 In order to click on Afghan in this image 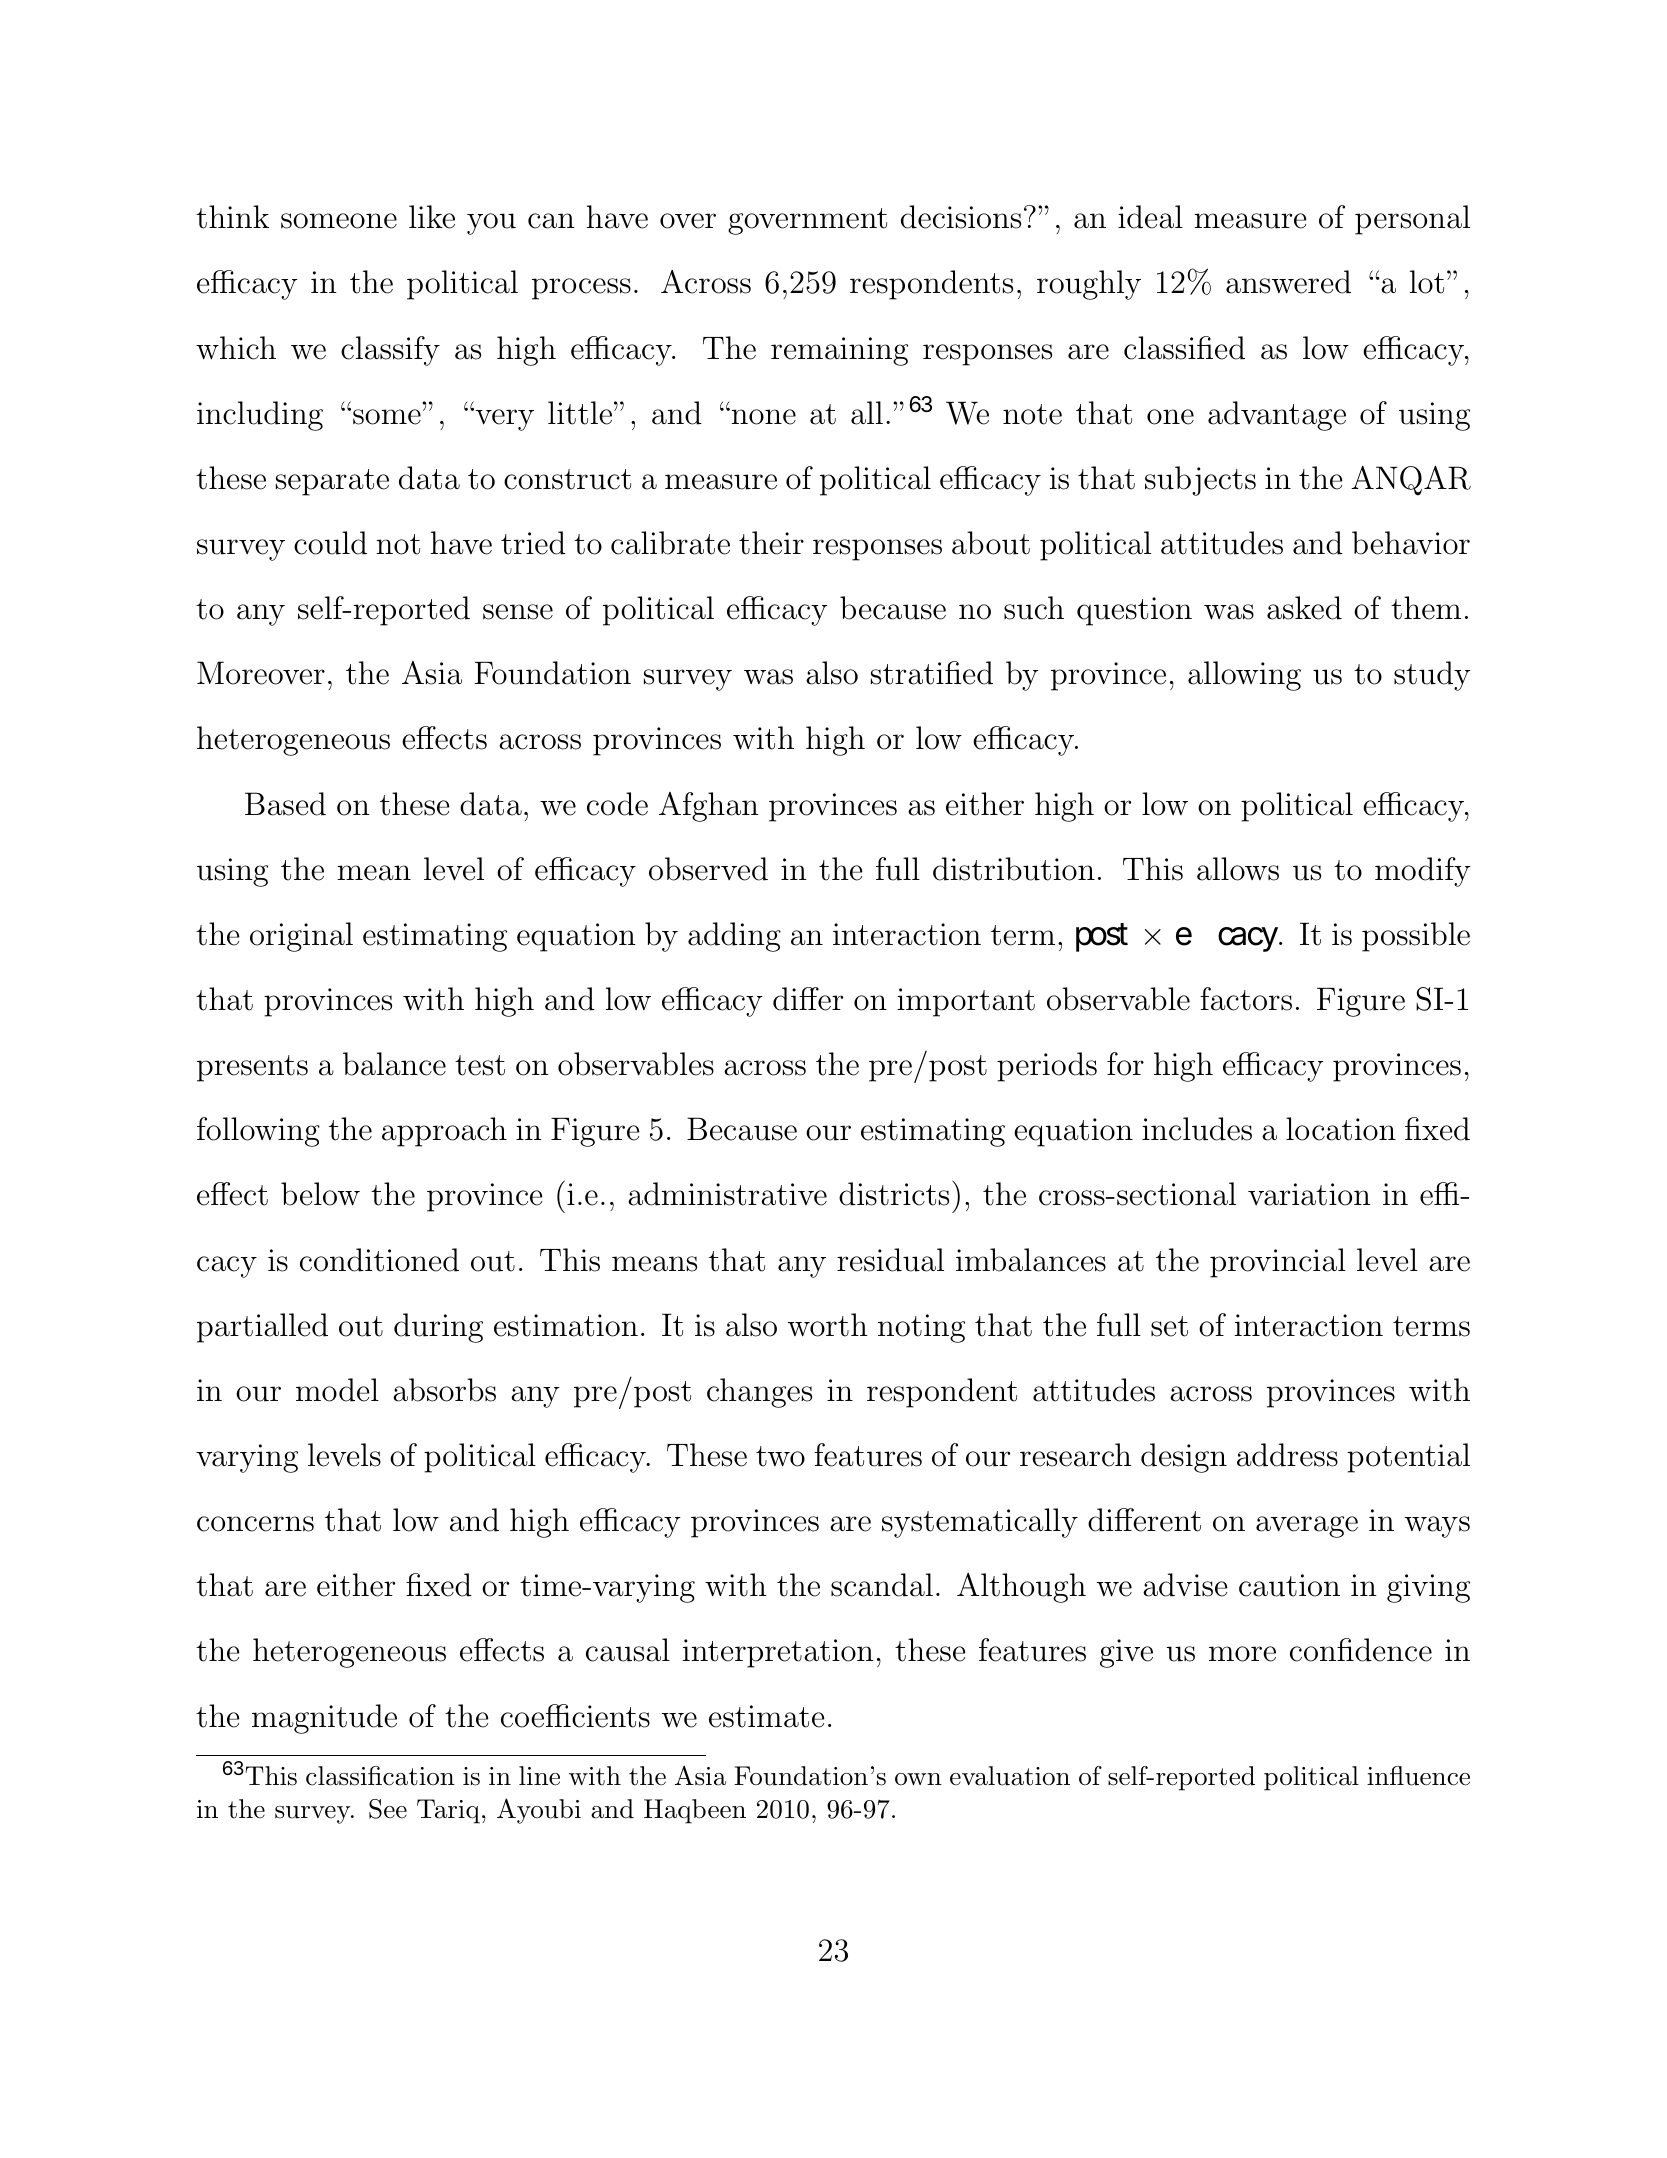, I will do `click(708, 807)`.
